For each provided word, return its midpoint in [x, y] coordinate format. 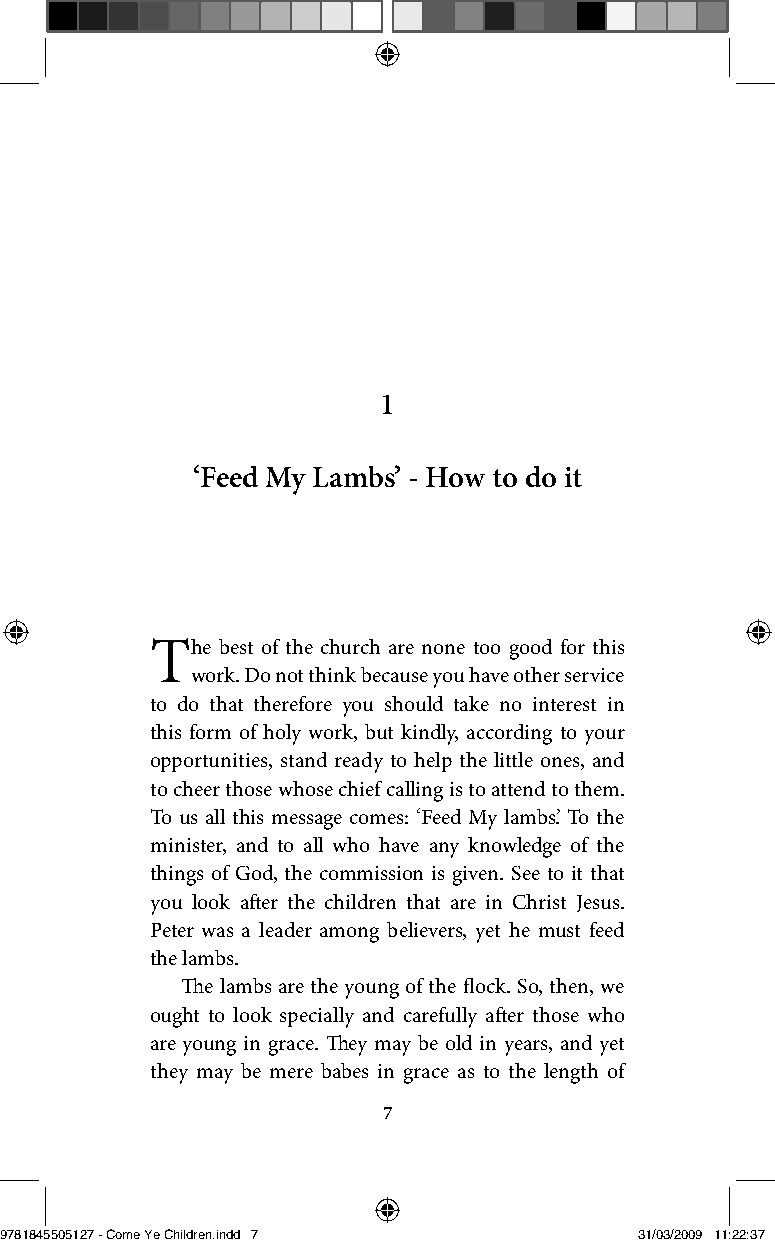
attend [518, 788]
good [531, 649]
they [169, 1073]
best [236, 646]
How [455, 477]
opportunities [210, 762]
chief [360, 788]
